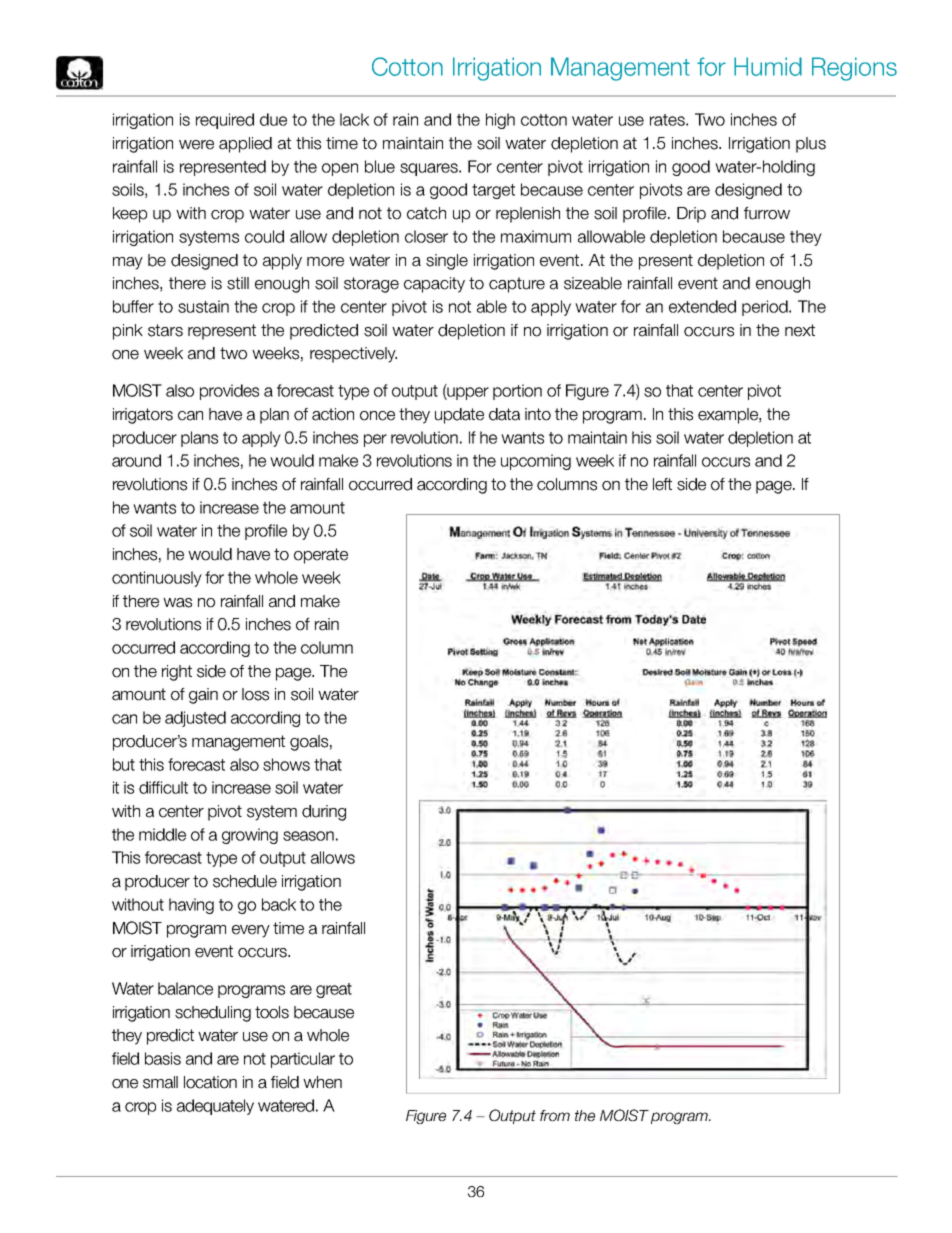  What do you see at coordinates (191, 906) in the document?
I see `having` at bounding box center [191, 906].
